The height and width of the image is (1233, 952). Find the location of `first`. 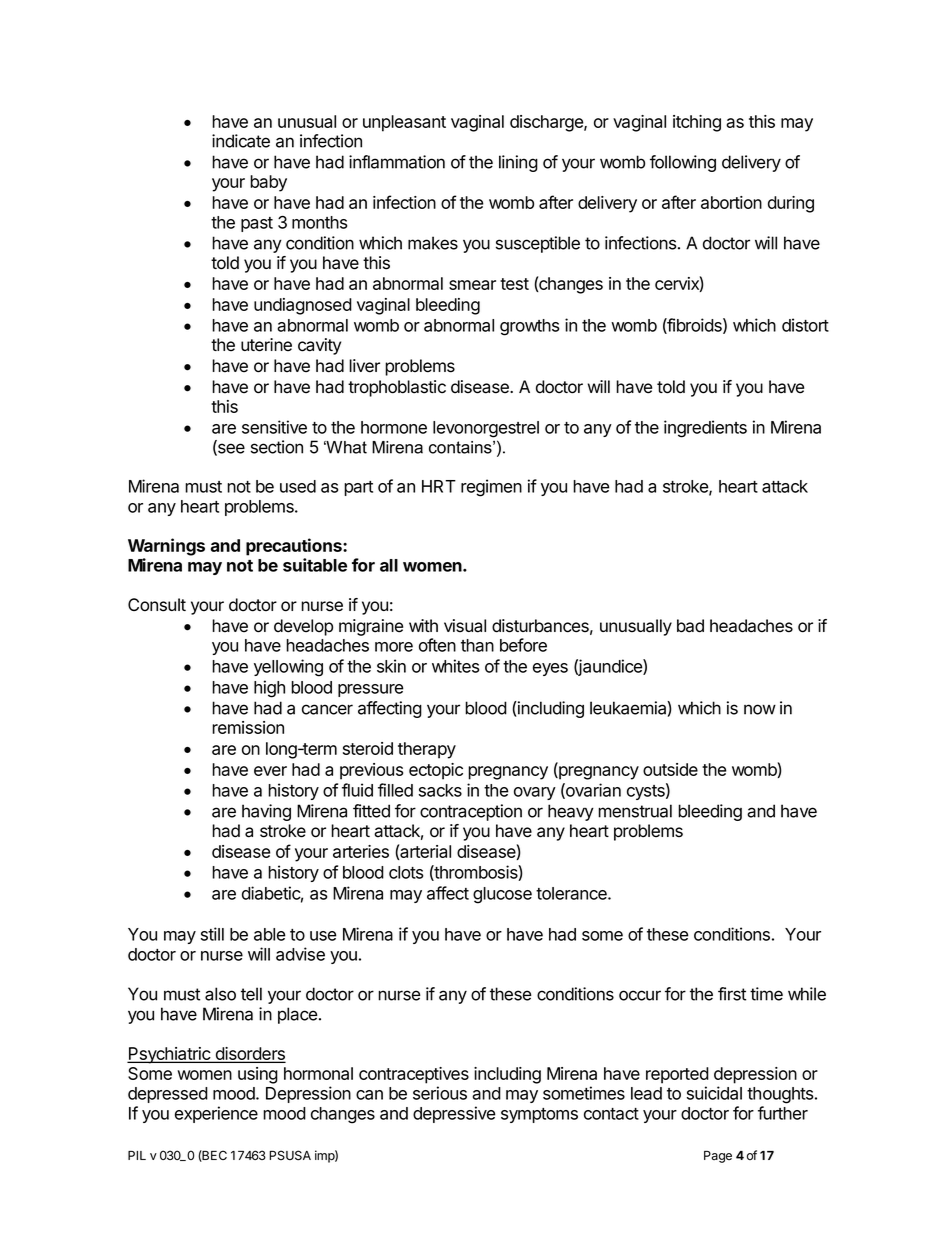

first is located at coordinates (732, 994).
